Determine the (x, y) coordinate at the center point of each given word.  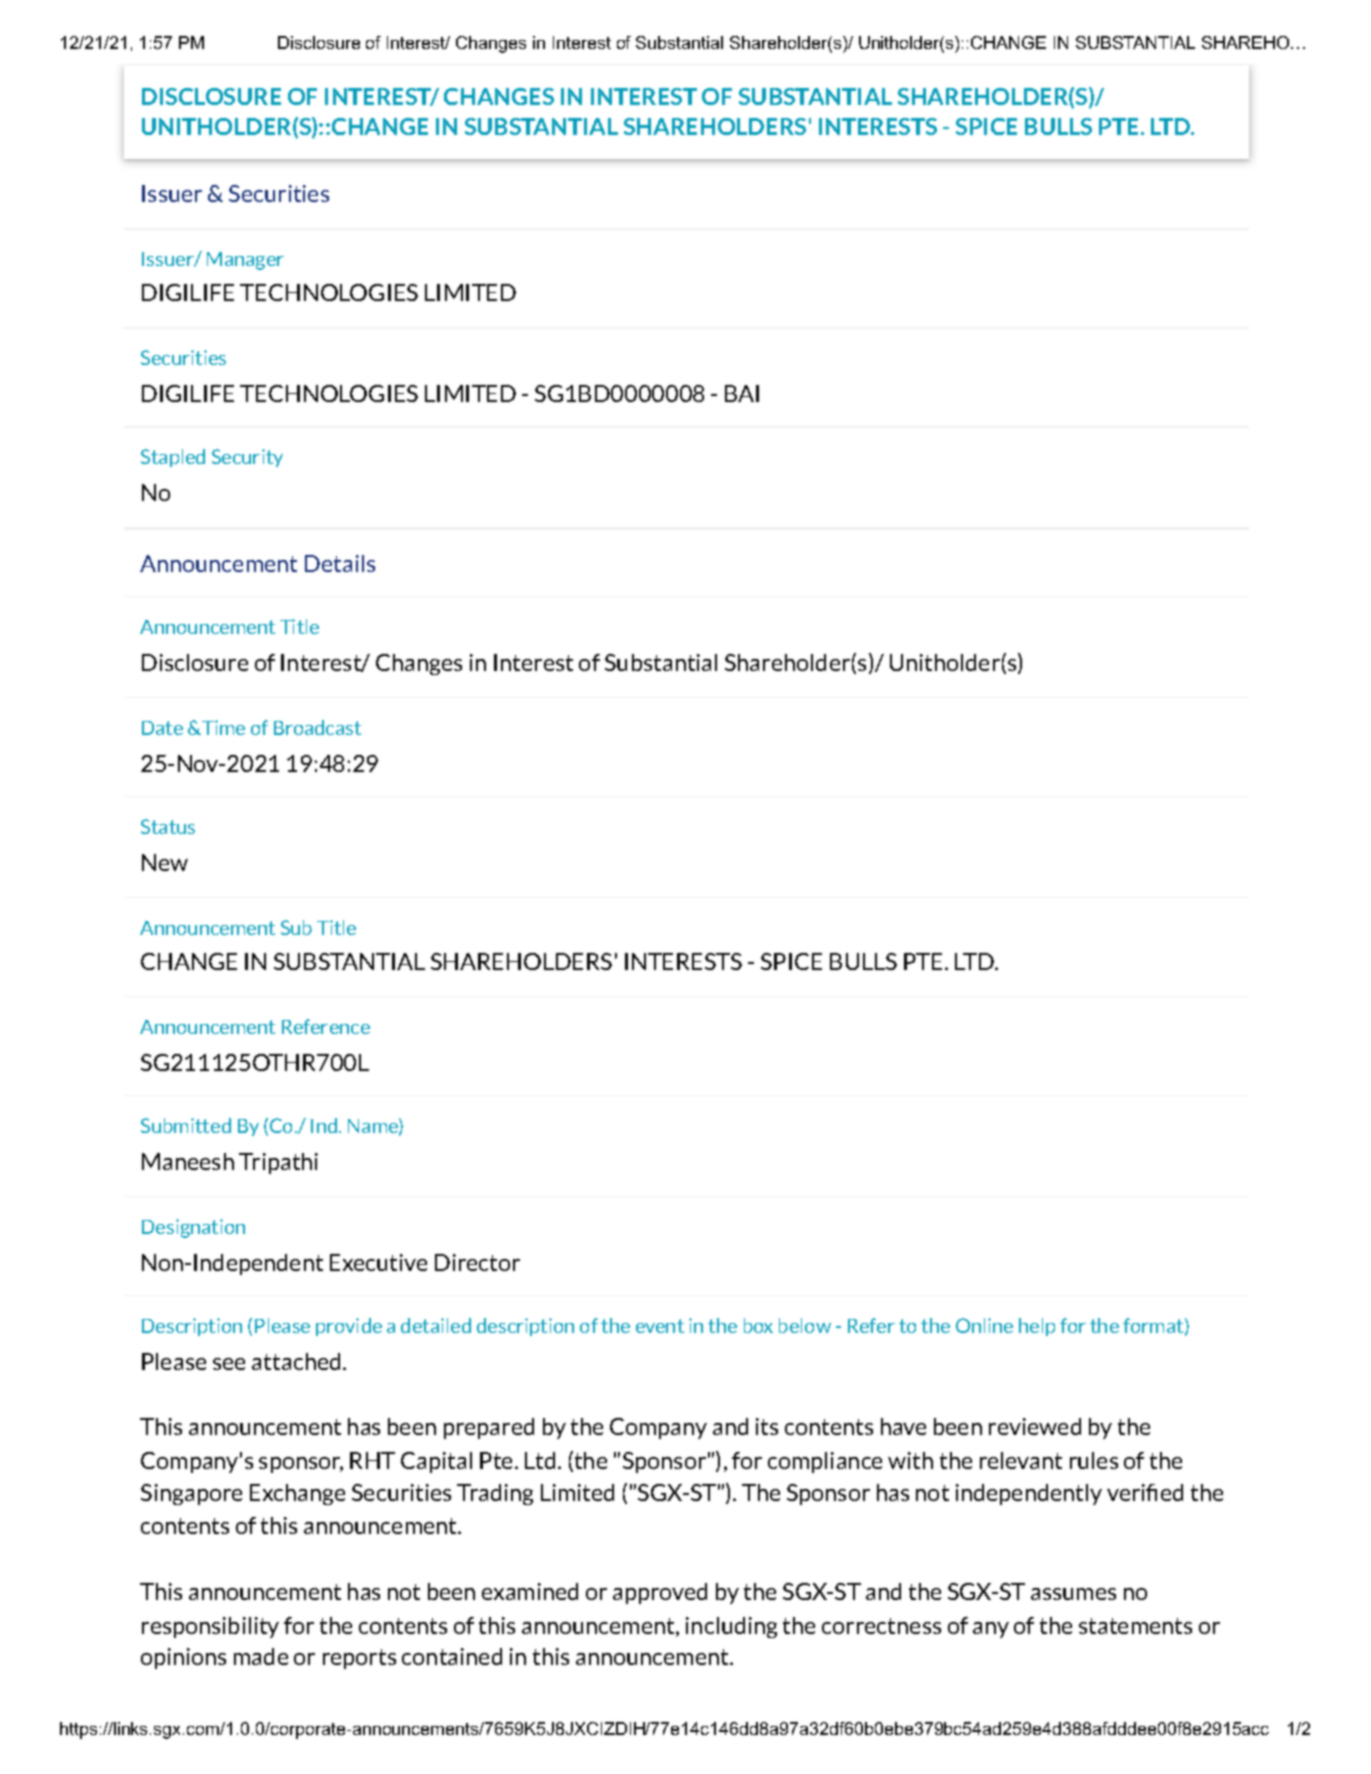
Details (340, 563)
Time (222, 727)
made (261, 1656)
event (660, 1326)
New (165, 862)
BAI (742, 393)
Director (477, 1262)
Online (984, 1325)
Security (247, 458)
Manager (245, 261)
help (1037, 1327)
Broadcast (317, 727)
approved (660, 1593)
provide (349, 1327)
